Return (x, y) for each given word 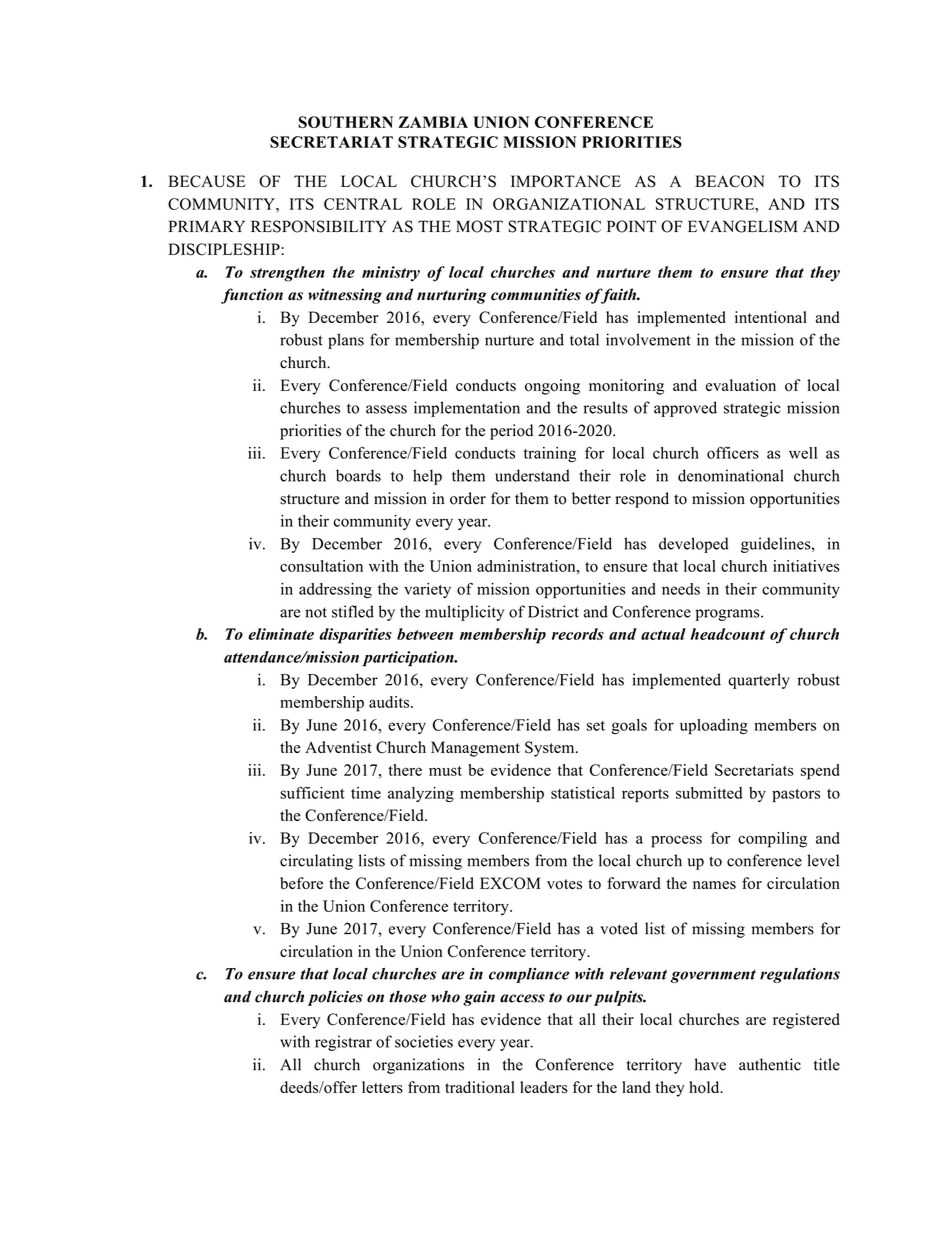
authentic (770, 1064)
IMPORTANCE (566, 181)
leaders (543, 1087)
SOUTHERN (345, 122)
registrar (343, 1043)
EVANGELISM (743, 226)
